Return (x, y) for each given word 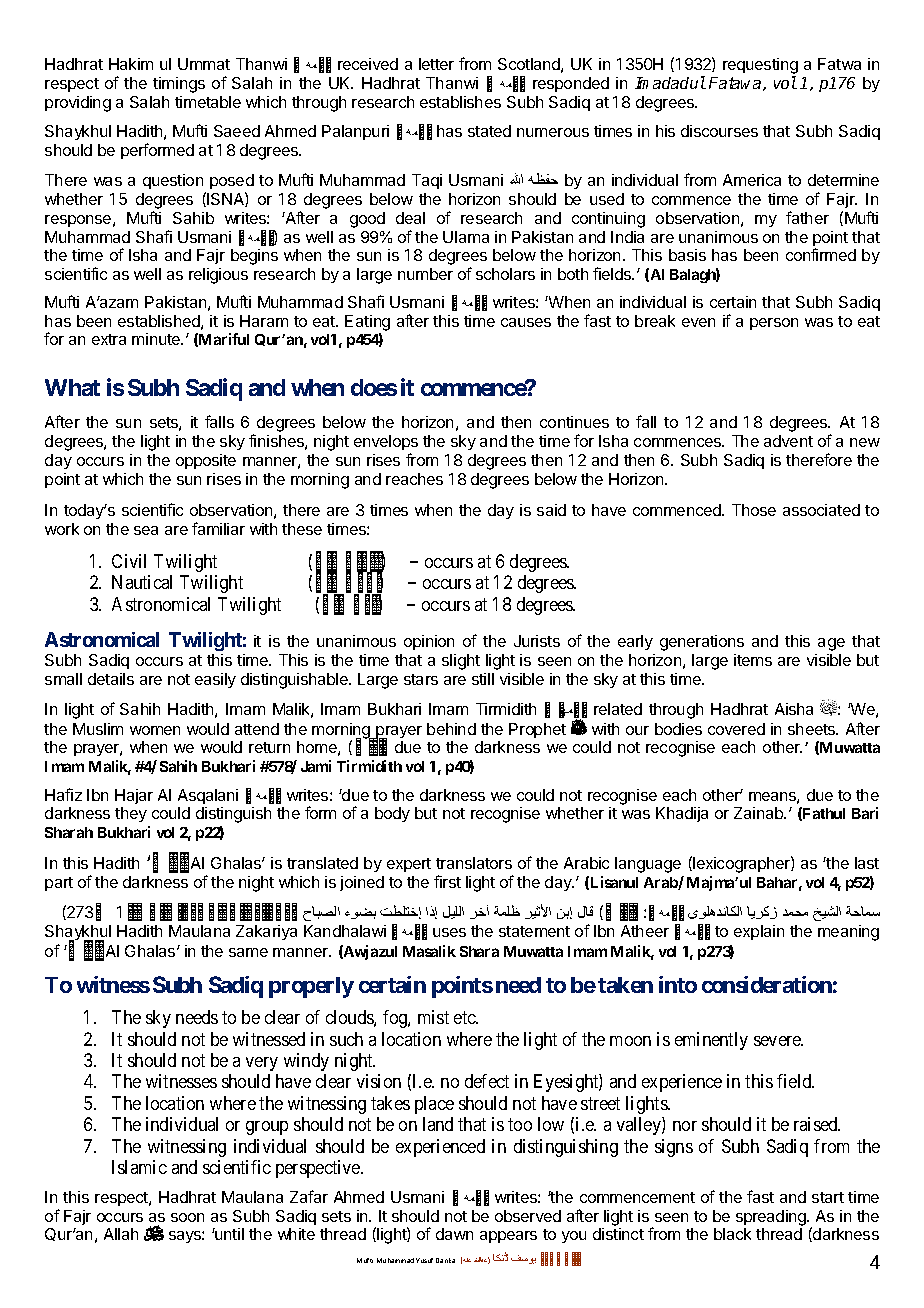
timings (179, 85)
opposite (206, 461)
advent (788, 441)
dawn (454, 1234)
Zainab (760, 813)
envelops (386, 442)
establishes (460, 102)
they (131, 814)
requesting (760, 67)
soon (187, 1217)
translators (474, 863)
